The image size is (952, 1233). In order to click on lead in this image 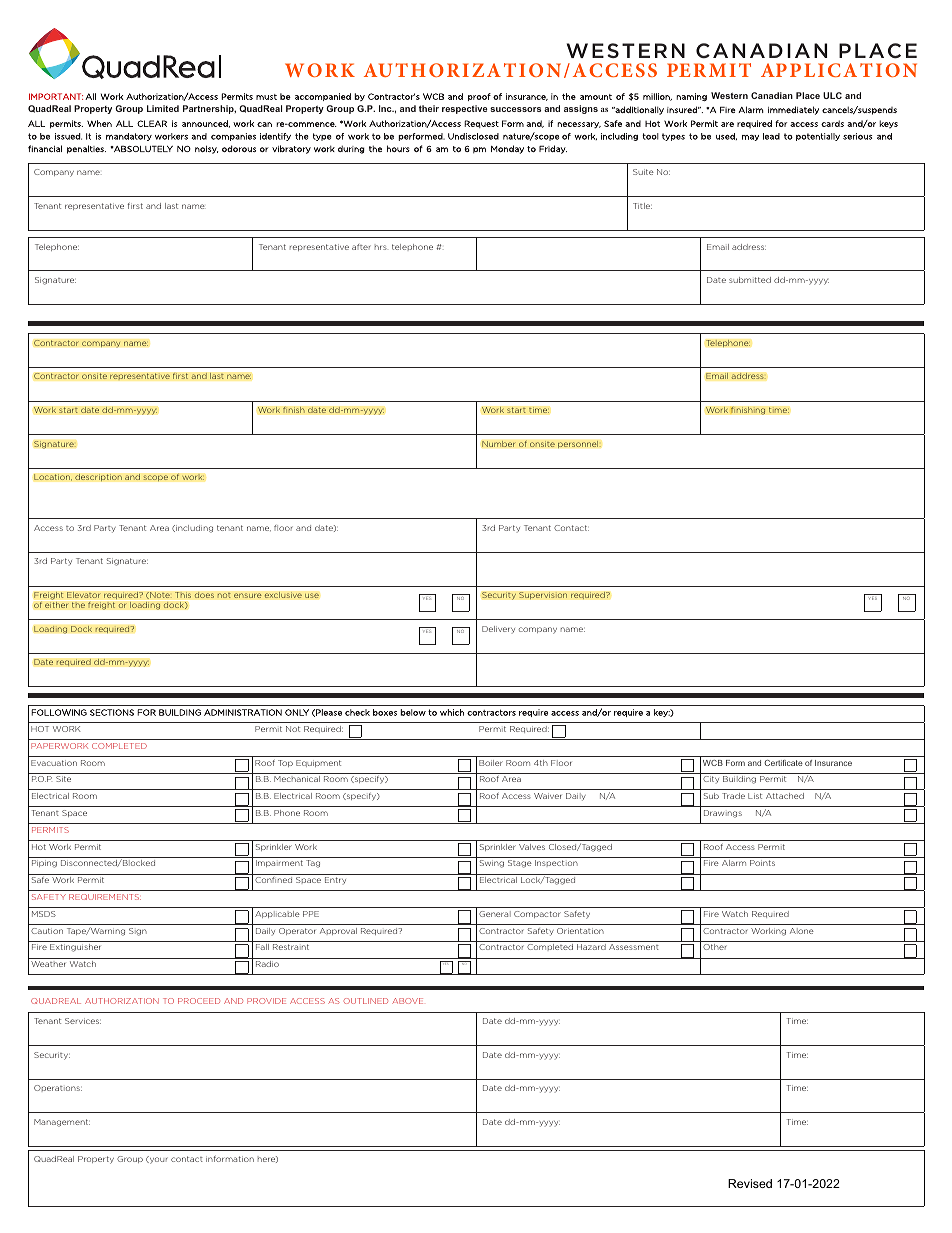, I will do `click(771, 136)`.
